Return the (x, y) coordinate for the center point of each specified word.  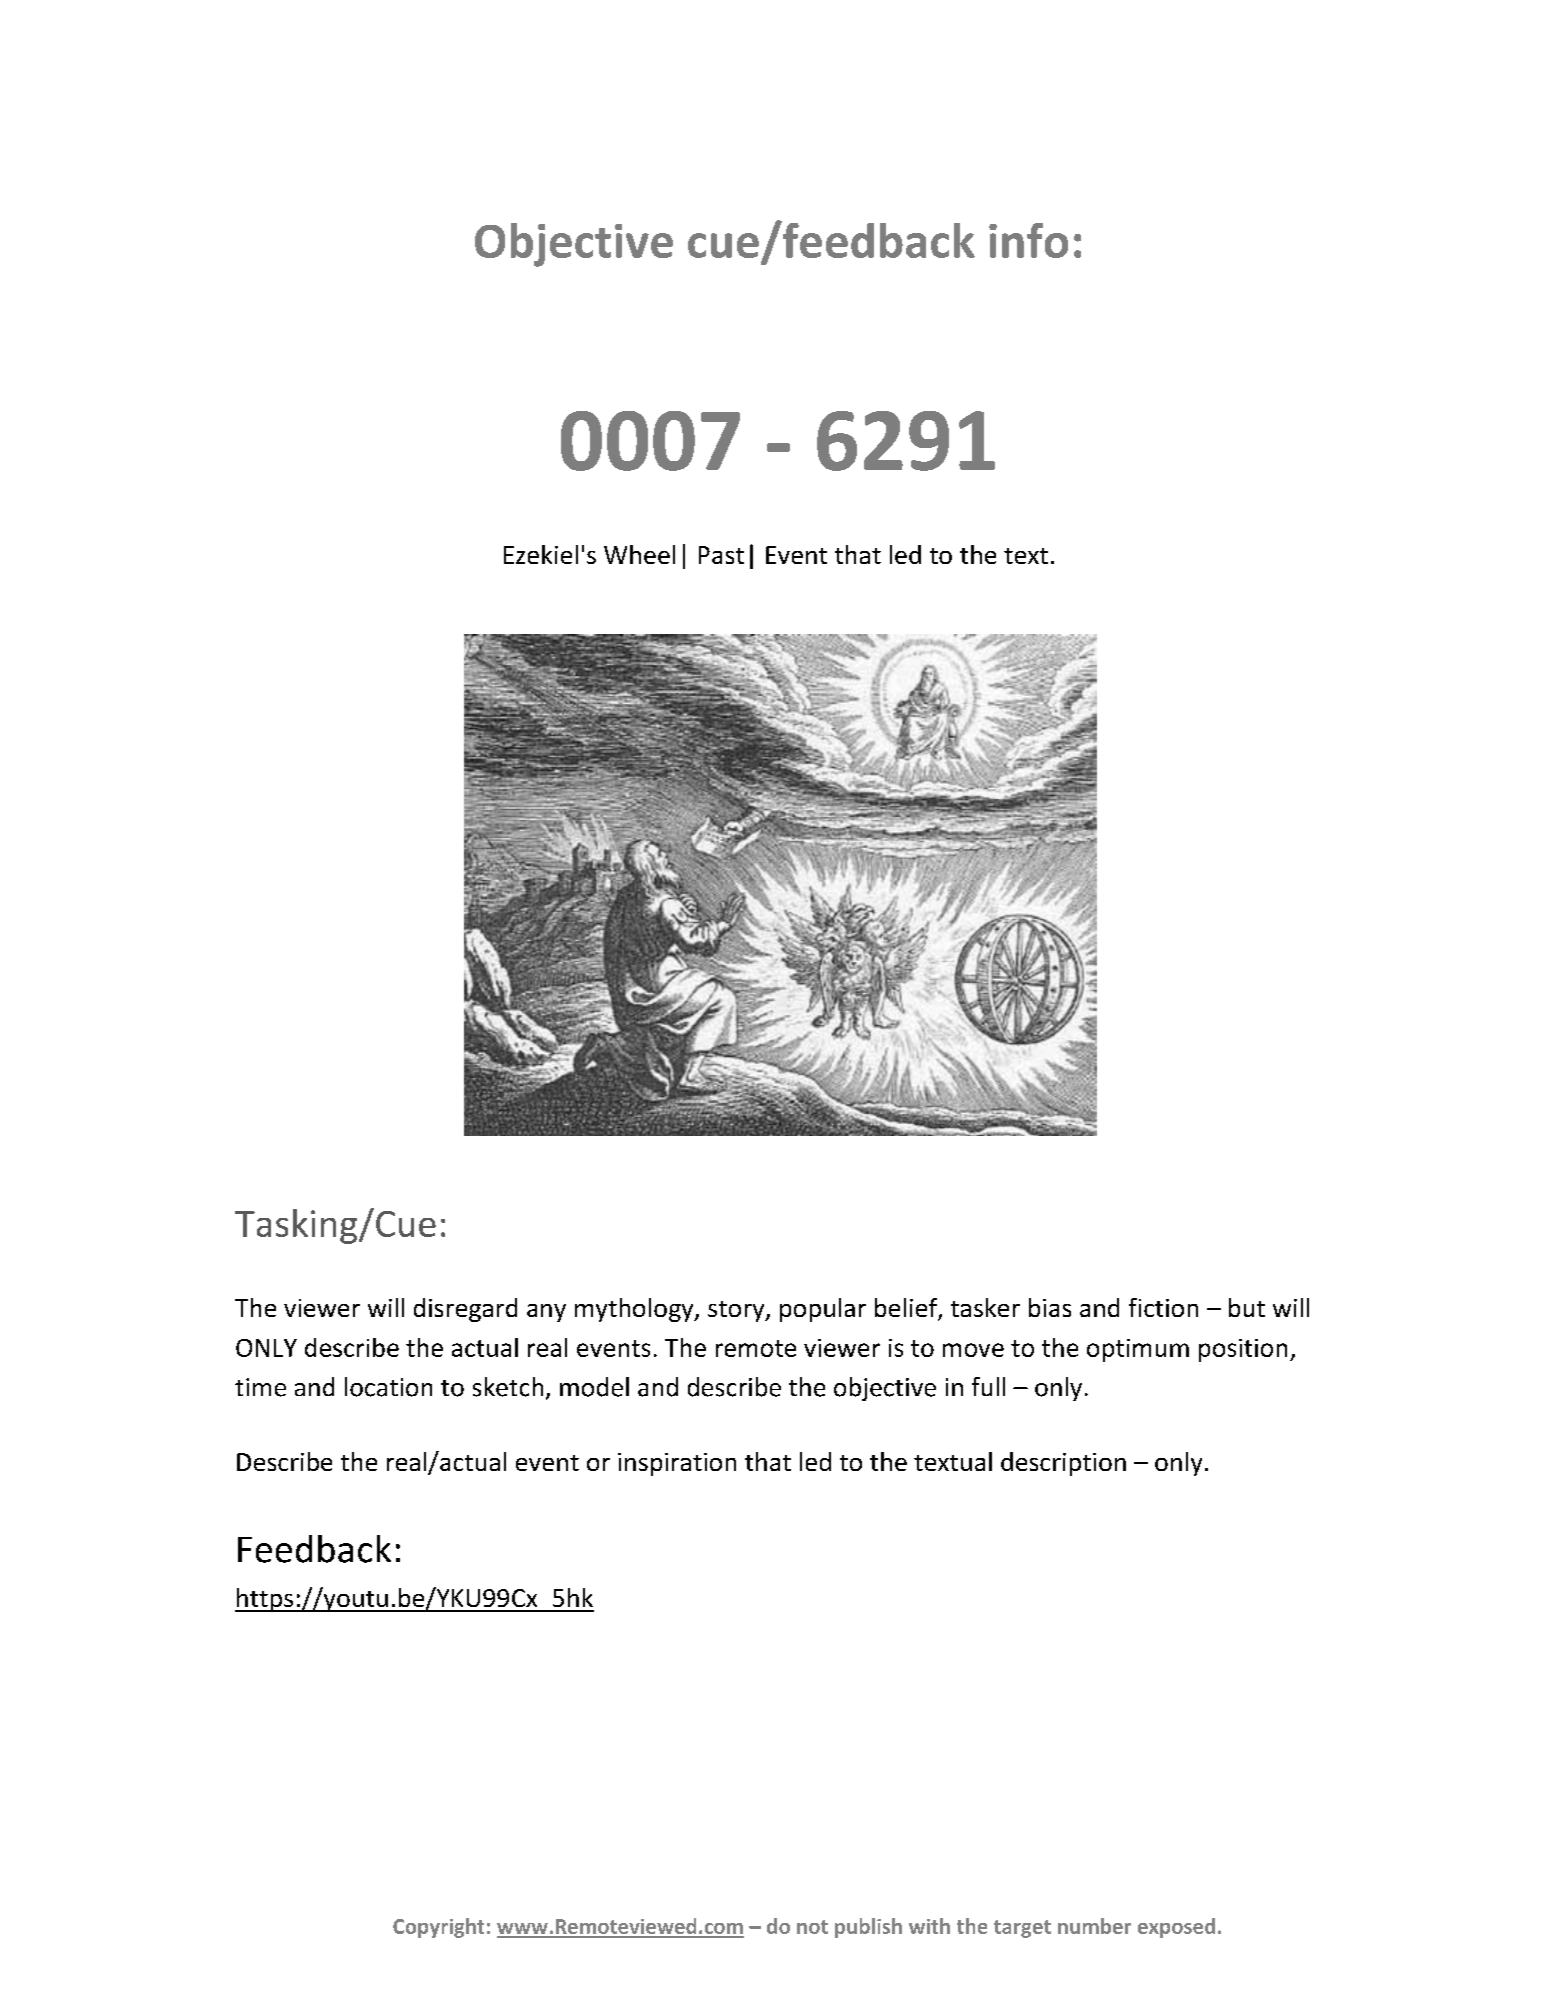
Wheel (639, 554)
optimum (1138, 1350)
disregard (465, 1310)
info (1028, 240)
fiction (1163, 1307)
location (388, 1387)
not (812, 1927)
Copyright (438, 1928)
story (737, 1311)
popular (823, 1310)
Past (721, 555)
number (1094, 1926)
